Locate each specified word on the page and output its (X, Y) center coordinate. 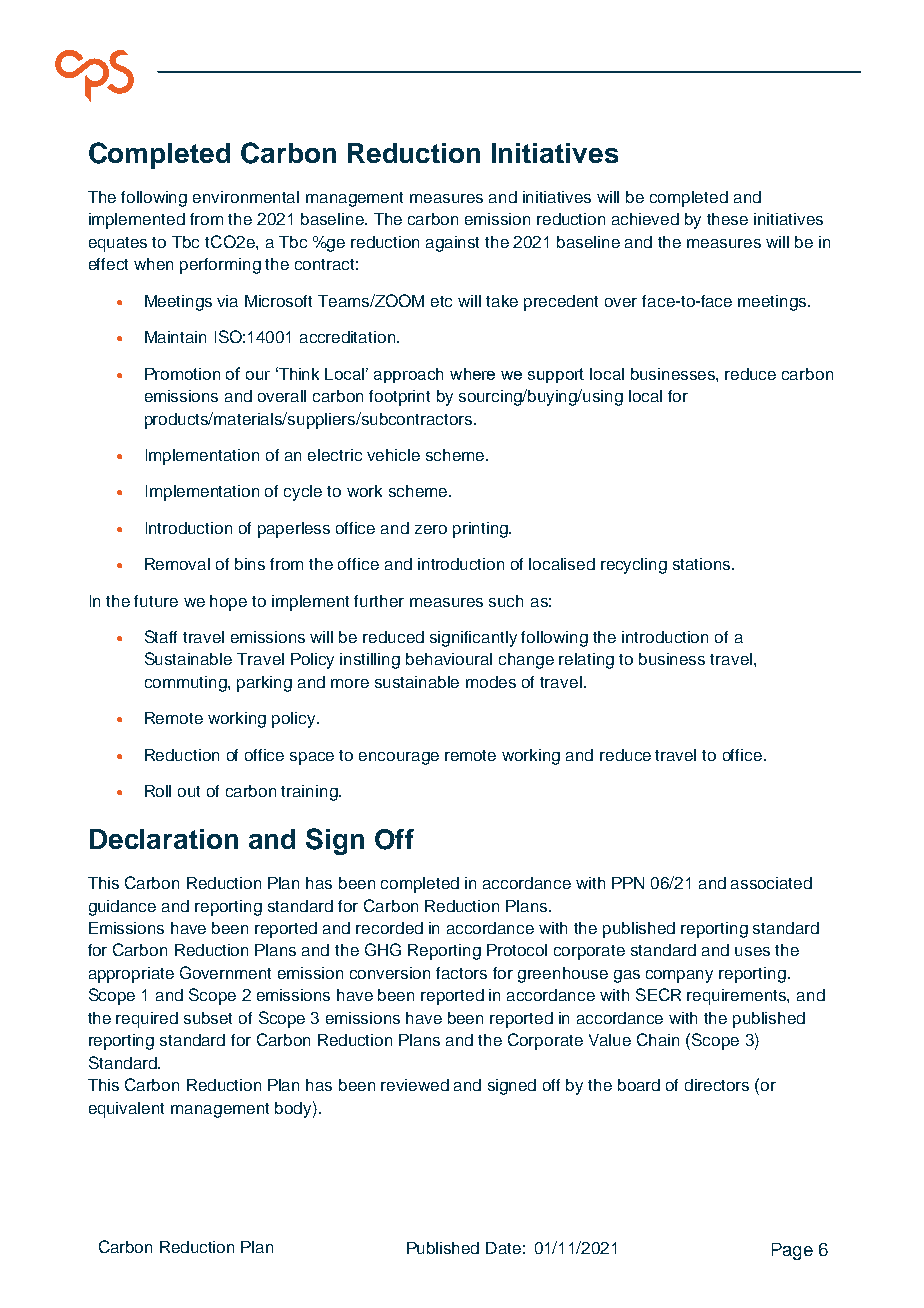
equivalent (126, 1110)
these (727, 219)
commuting (187, 684)
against (452, 244)
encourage (399, 758)
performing (220, 266)
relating (586, 661)
